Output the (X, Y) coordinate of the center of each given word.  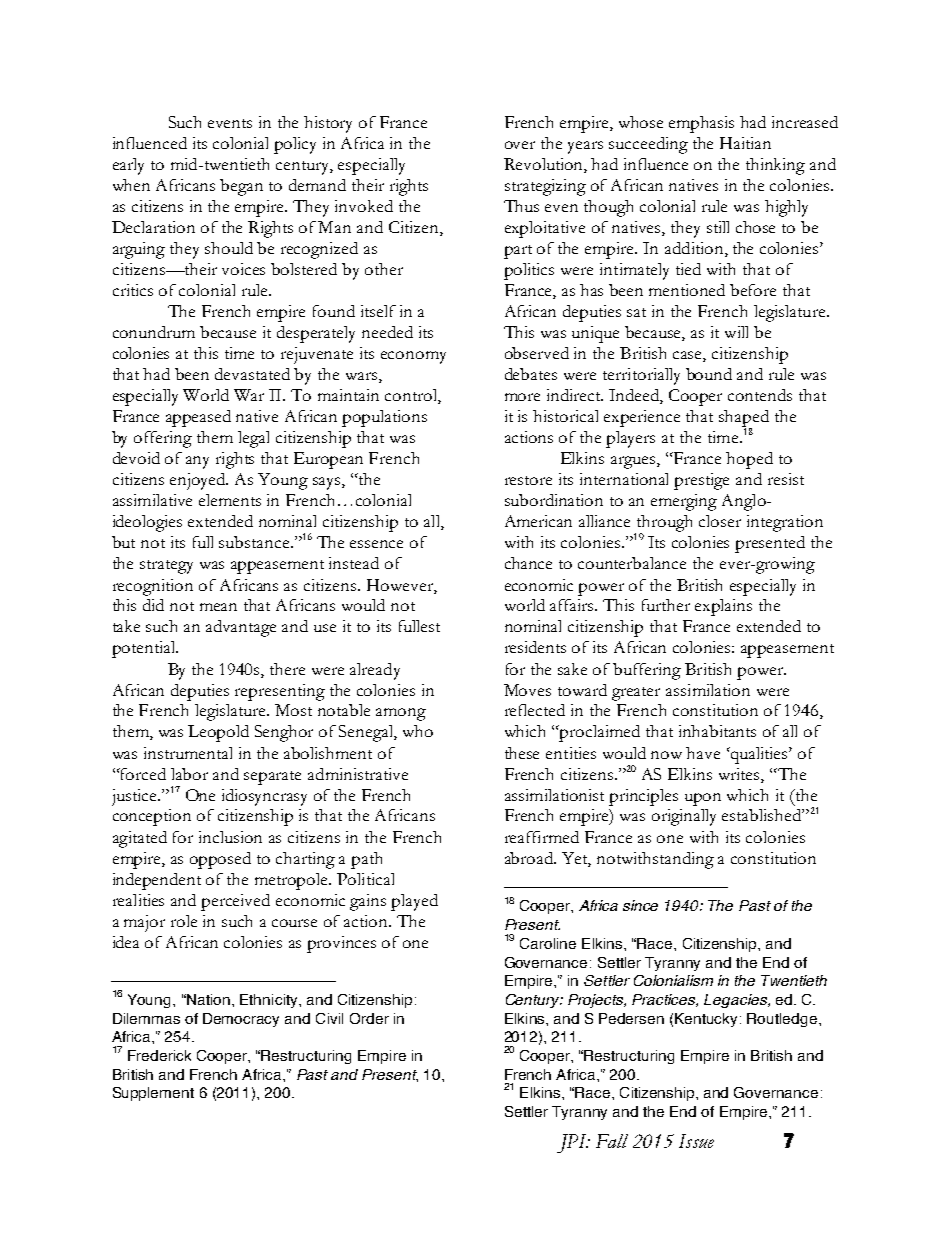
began (241, 187)
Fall (612, 1141)
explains (723, 607)
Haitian (745, 143)
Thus (521, 206)
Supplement (153, 1094)
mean (218, 607)
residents (535, 647)
